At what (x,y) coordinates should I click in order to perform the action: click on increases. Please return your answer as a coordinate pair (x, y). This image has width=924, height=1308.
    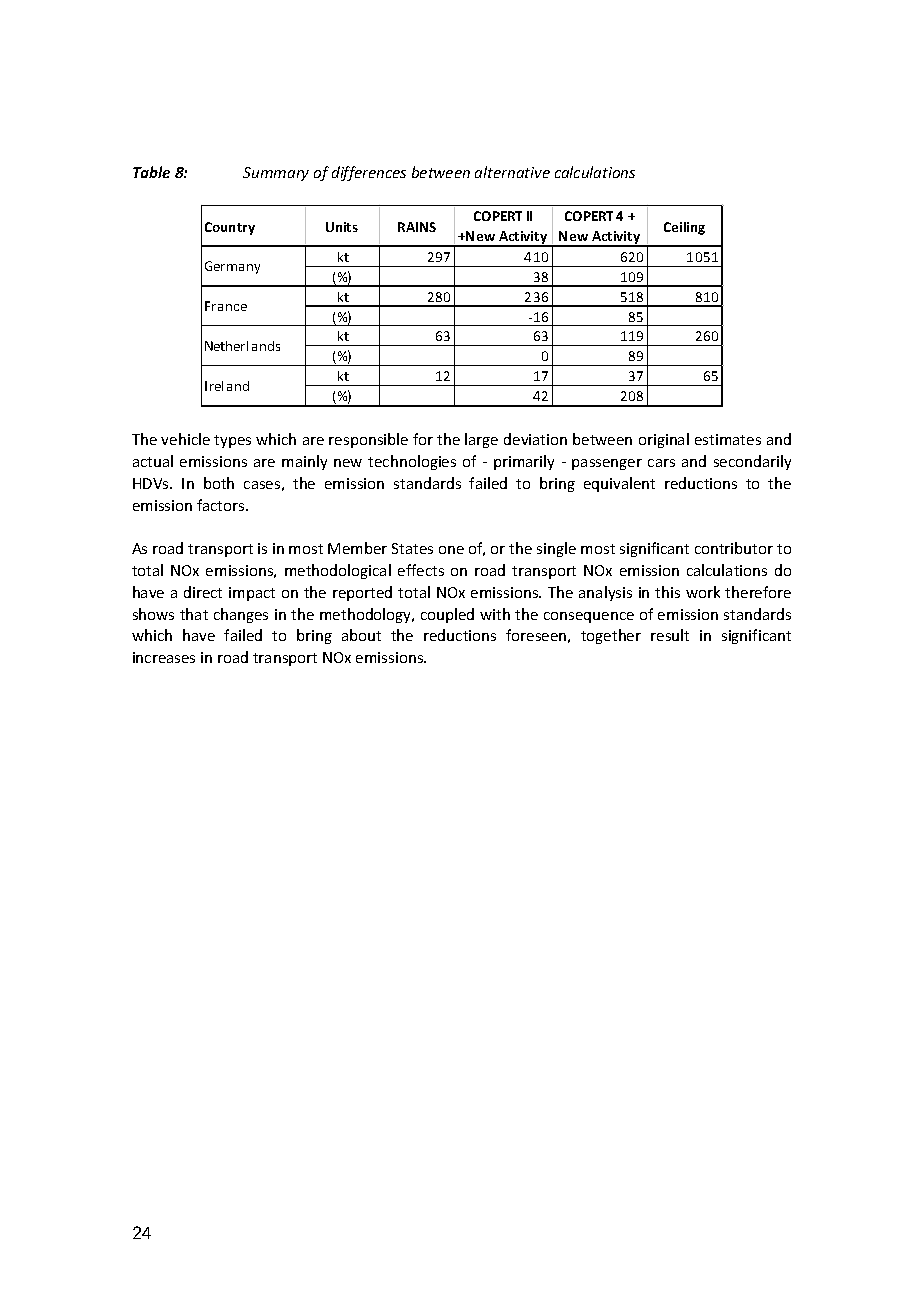
    Looking at the image, I should click on (164, 657).
